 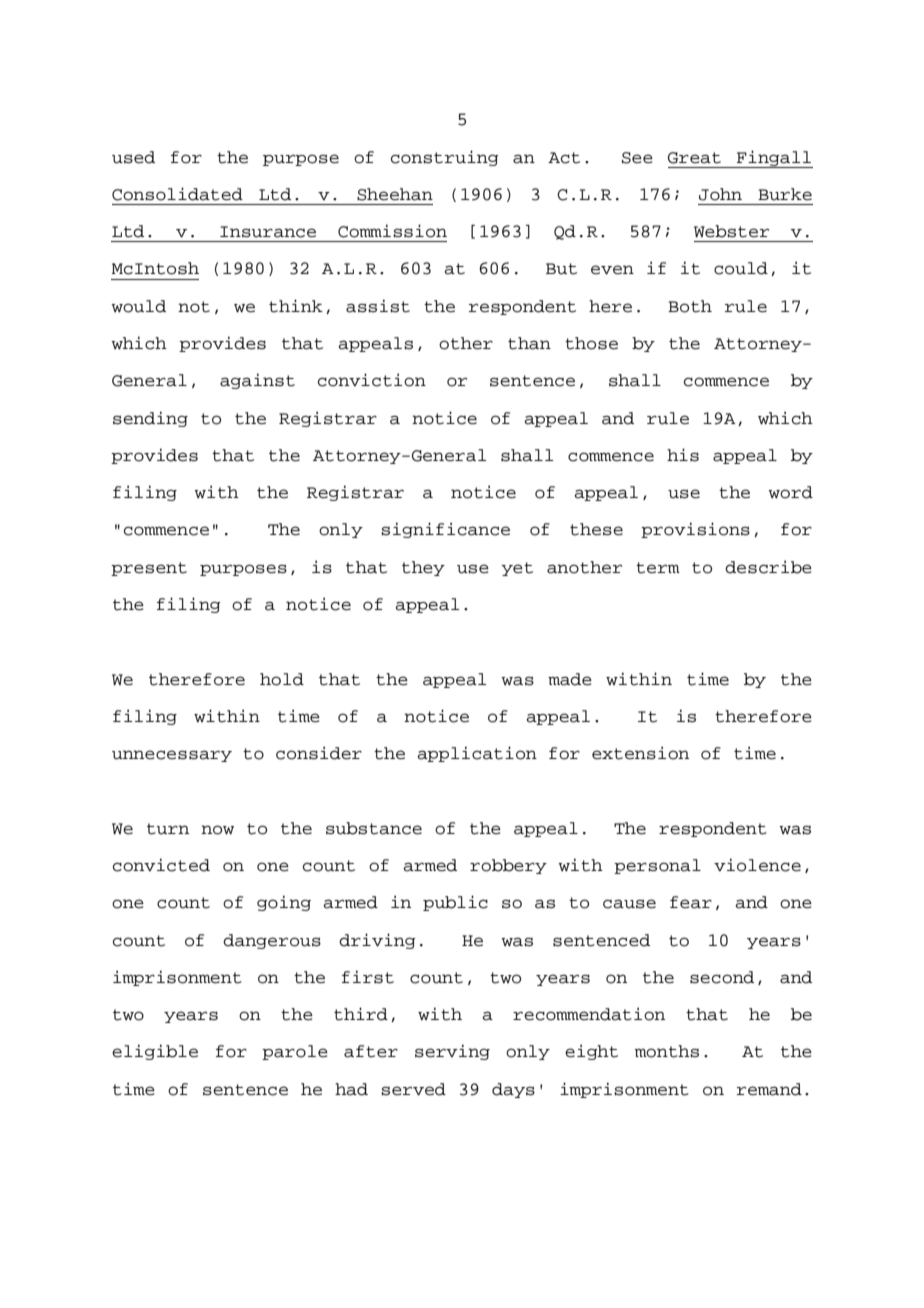 What do you see at coordinates (155, 1052) in the screenshot?
I see `eligible` at bounding box center [155, 1052].
